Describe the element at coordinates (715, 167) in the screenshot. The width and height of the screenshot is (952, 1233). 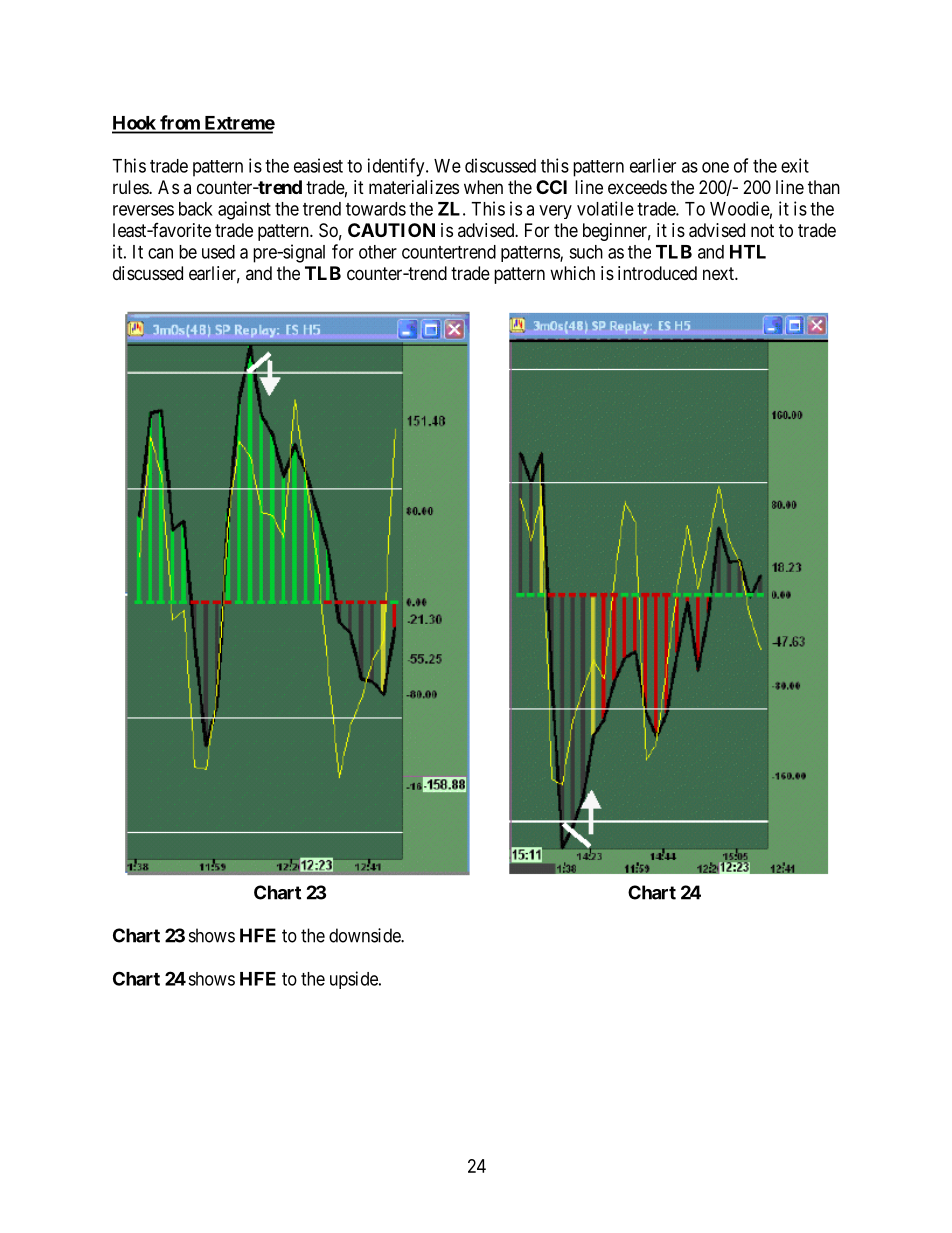
I see `one` at that location.
